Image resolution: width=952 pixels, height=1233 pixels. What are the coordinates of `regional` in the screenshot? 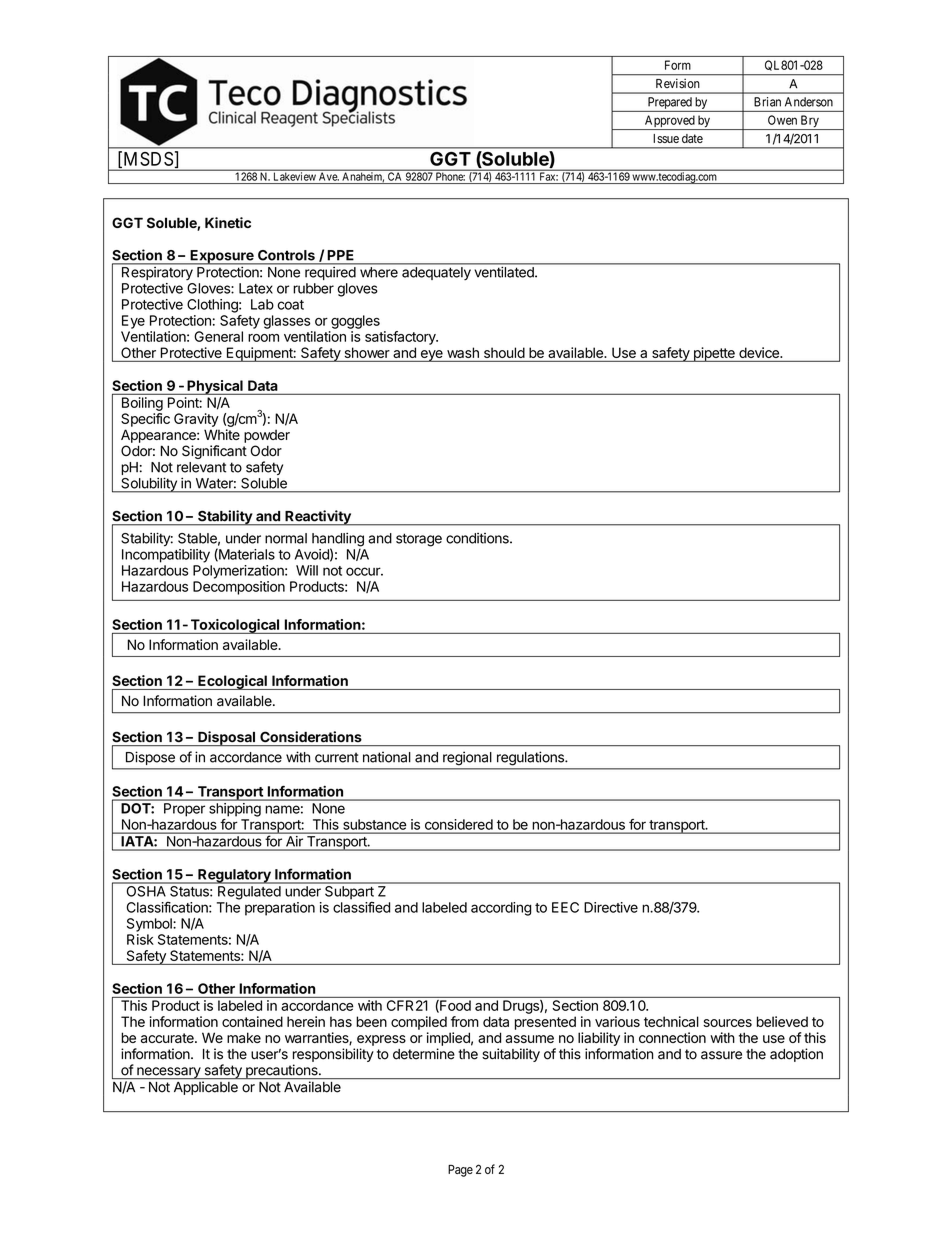 It's located at (467, 758).
